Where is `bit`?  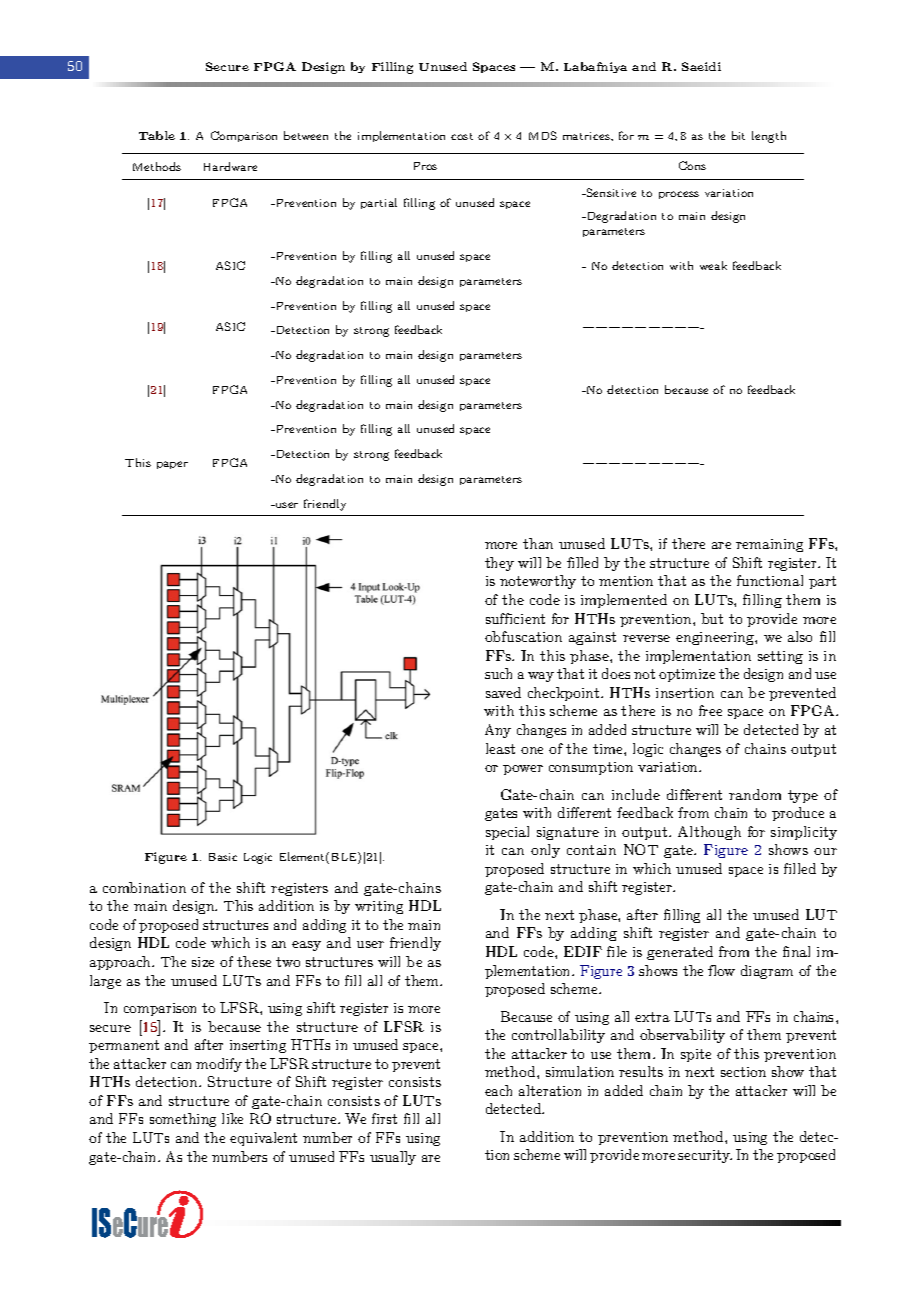 bit is located at coordinates (738, 135).
